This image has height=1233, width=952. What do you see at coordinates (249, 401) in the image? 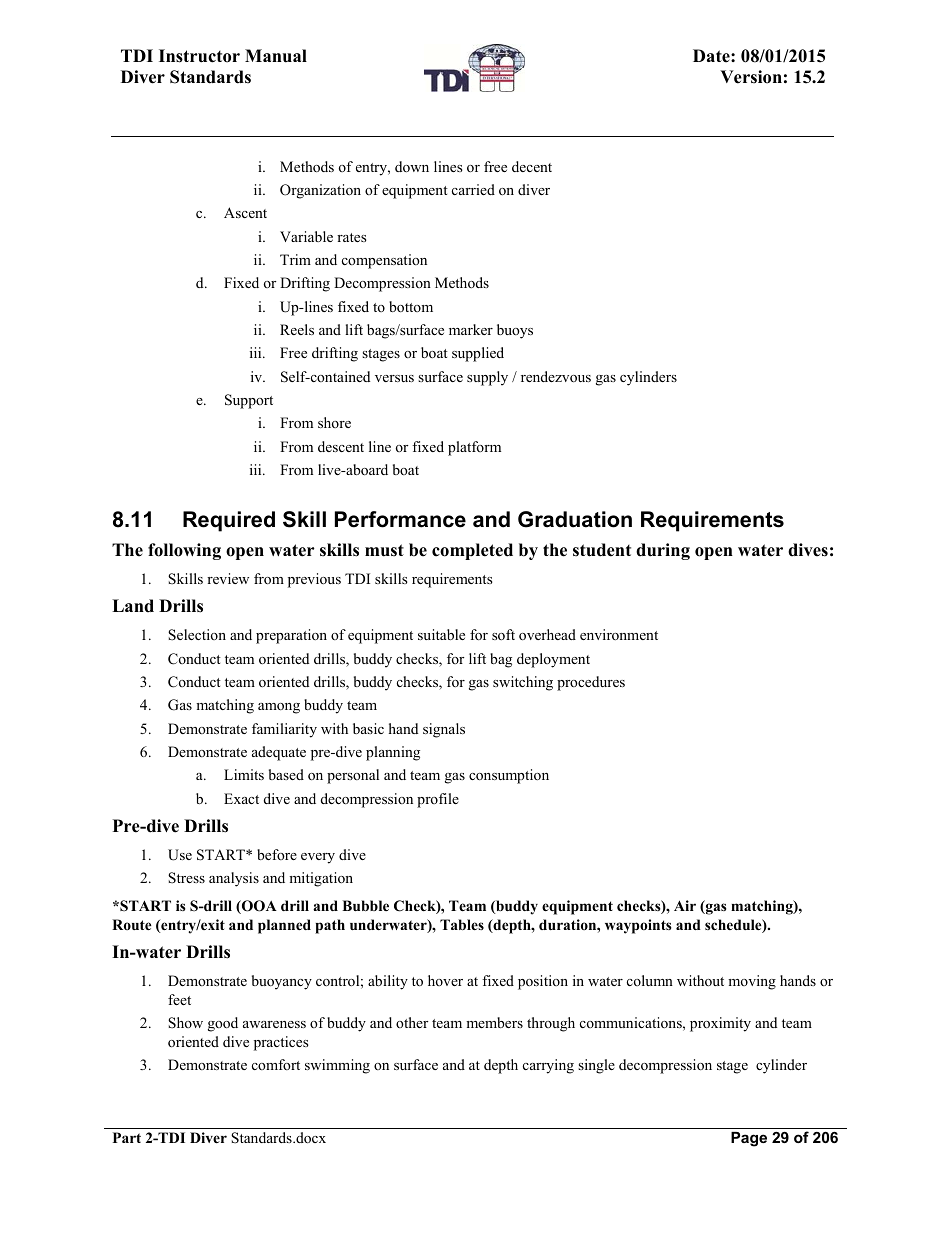
I see `Support` at bounding box center [249, 401].
